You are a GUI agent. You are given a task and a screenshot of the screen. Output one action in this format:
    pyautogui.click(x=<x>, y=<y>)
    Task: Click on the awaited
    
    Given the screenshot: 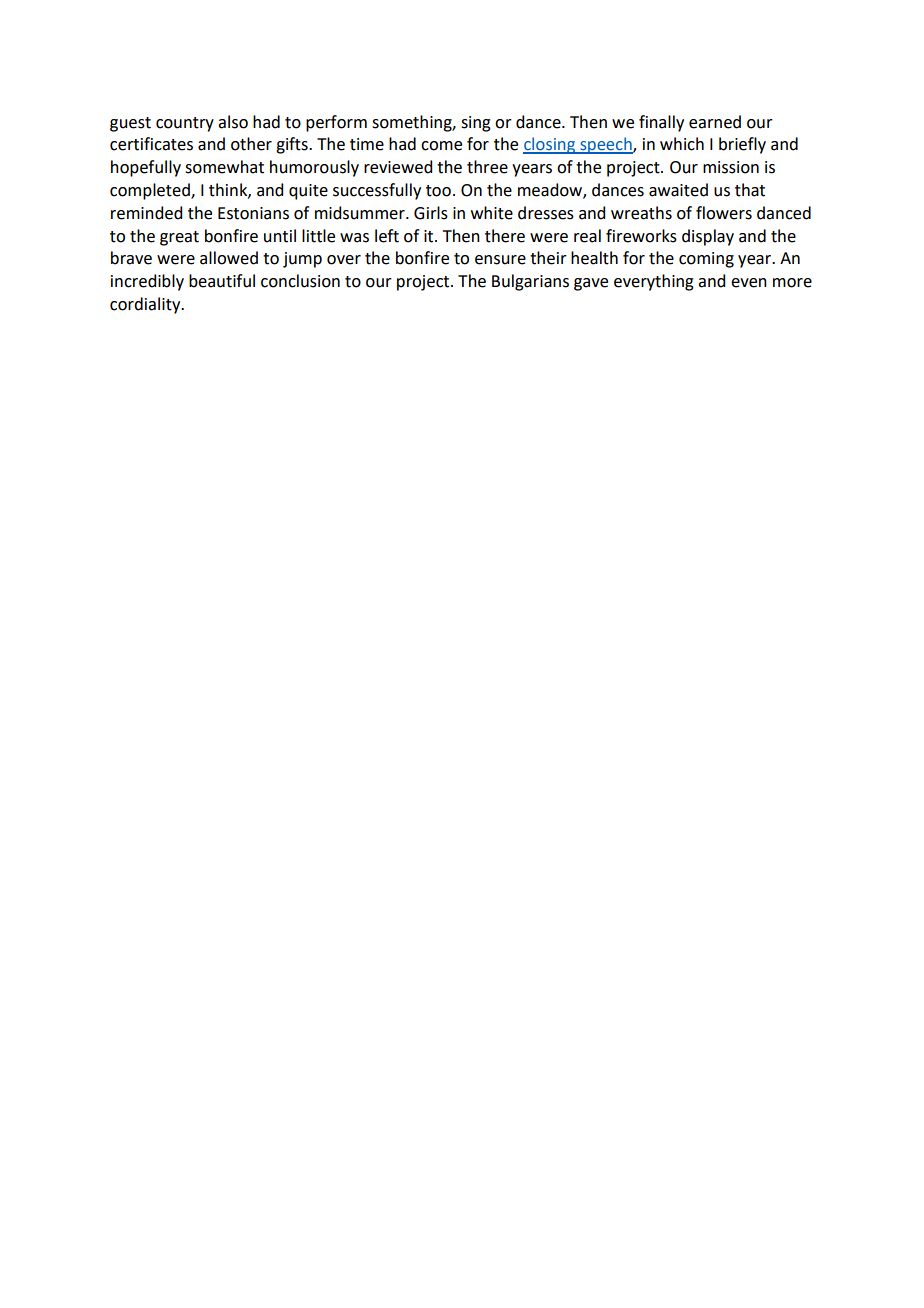 What is the action you would take?
    pyautogui.click(x=678, y=190)
